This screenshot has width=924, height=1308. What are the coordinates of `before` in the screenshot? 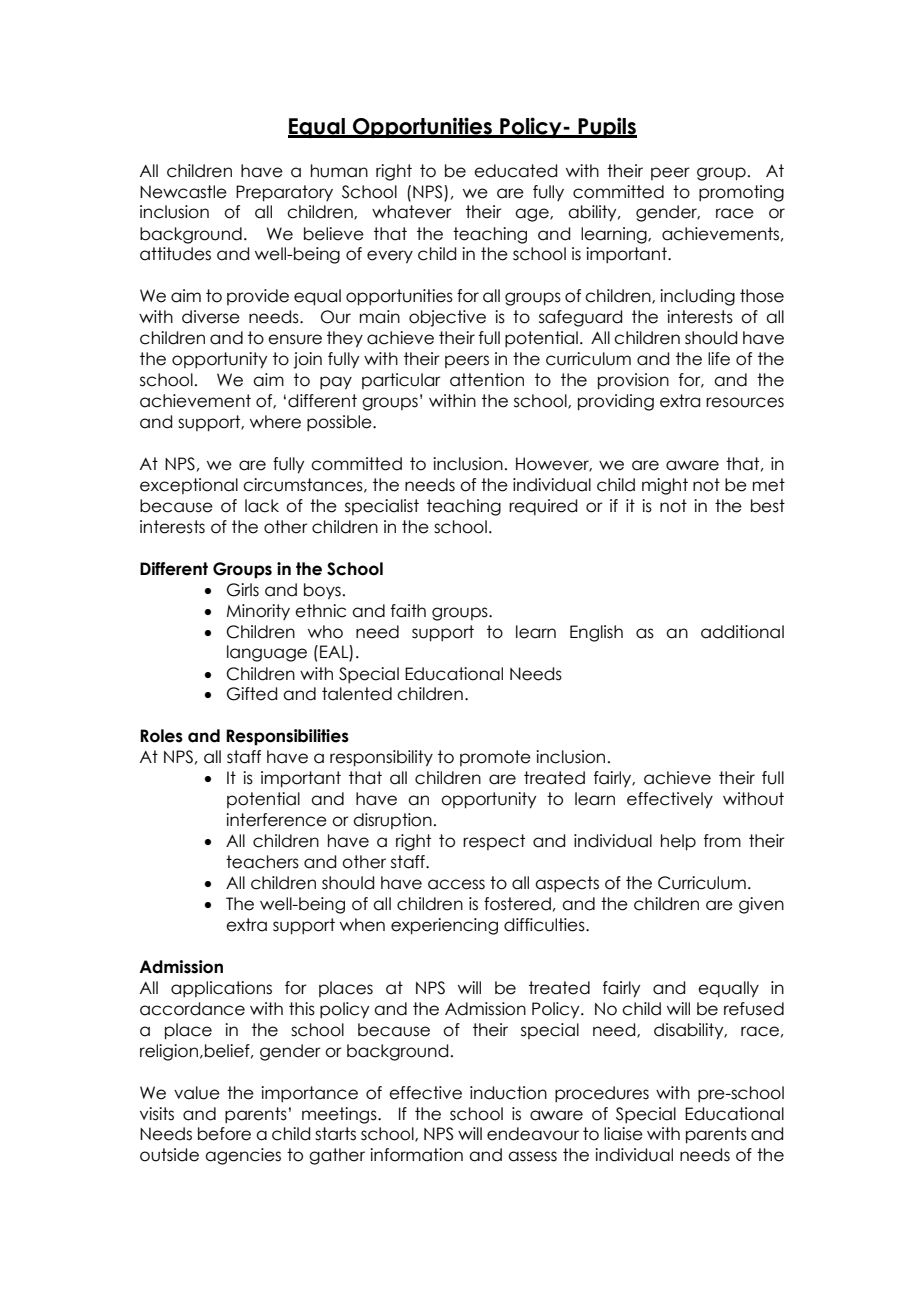 It's located at (224, 1134).
